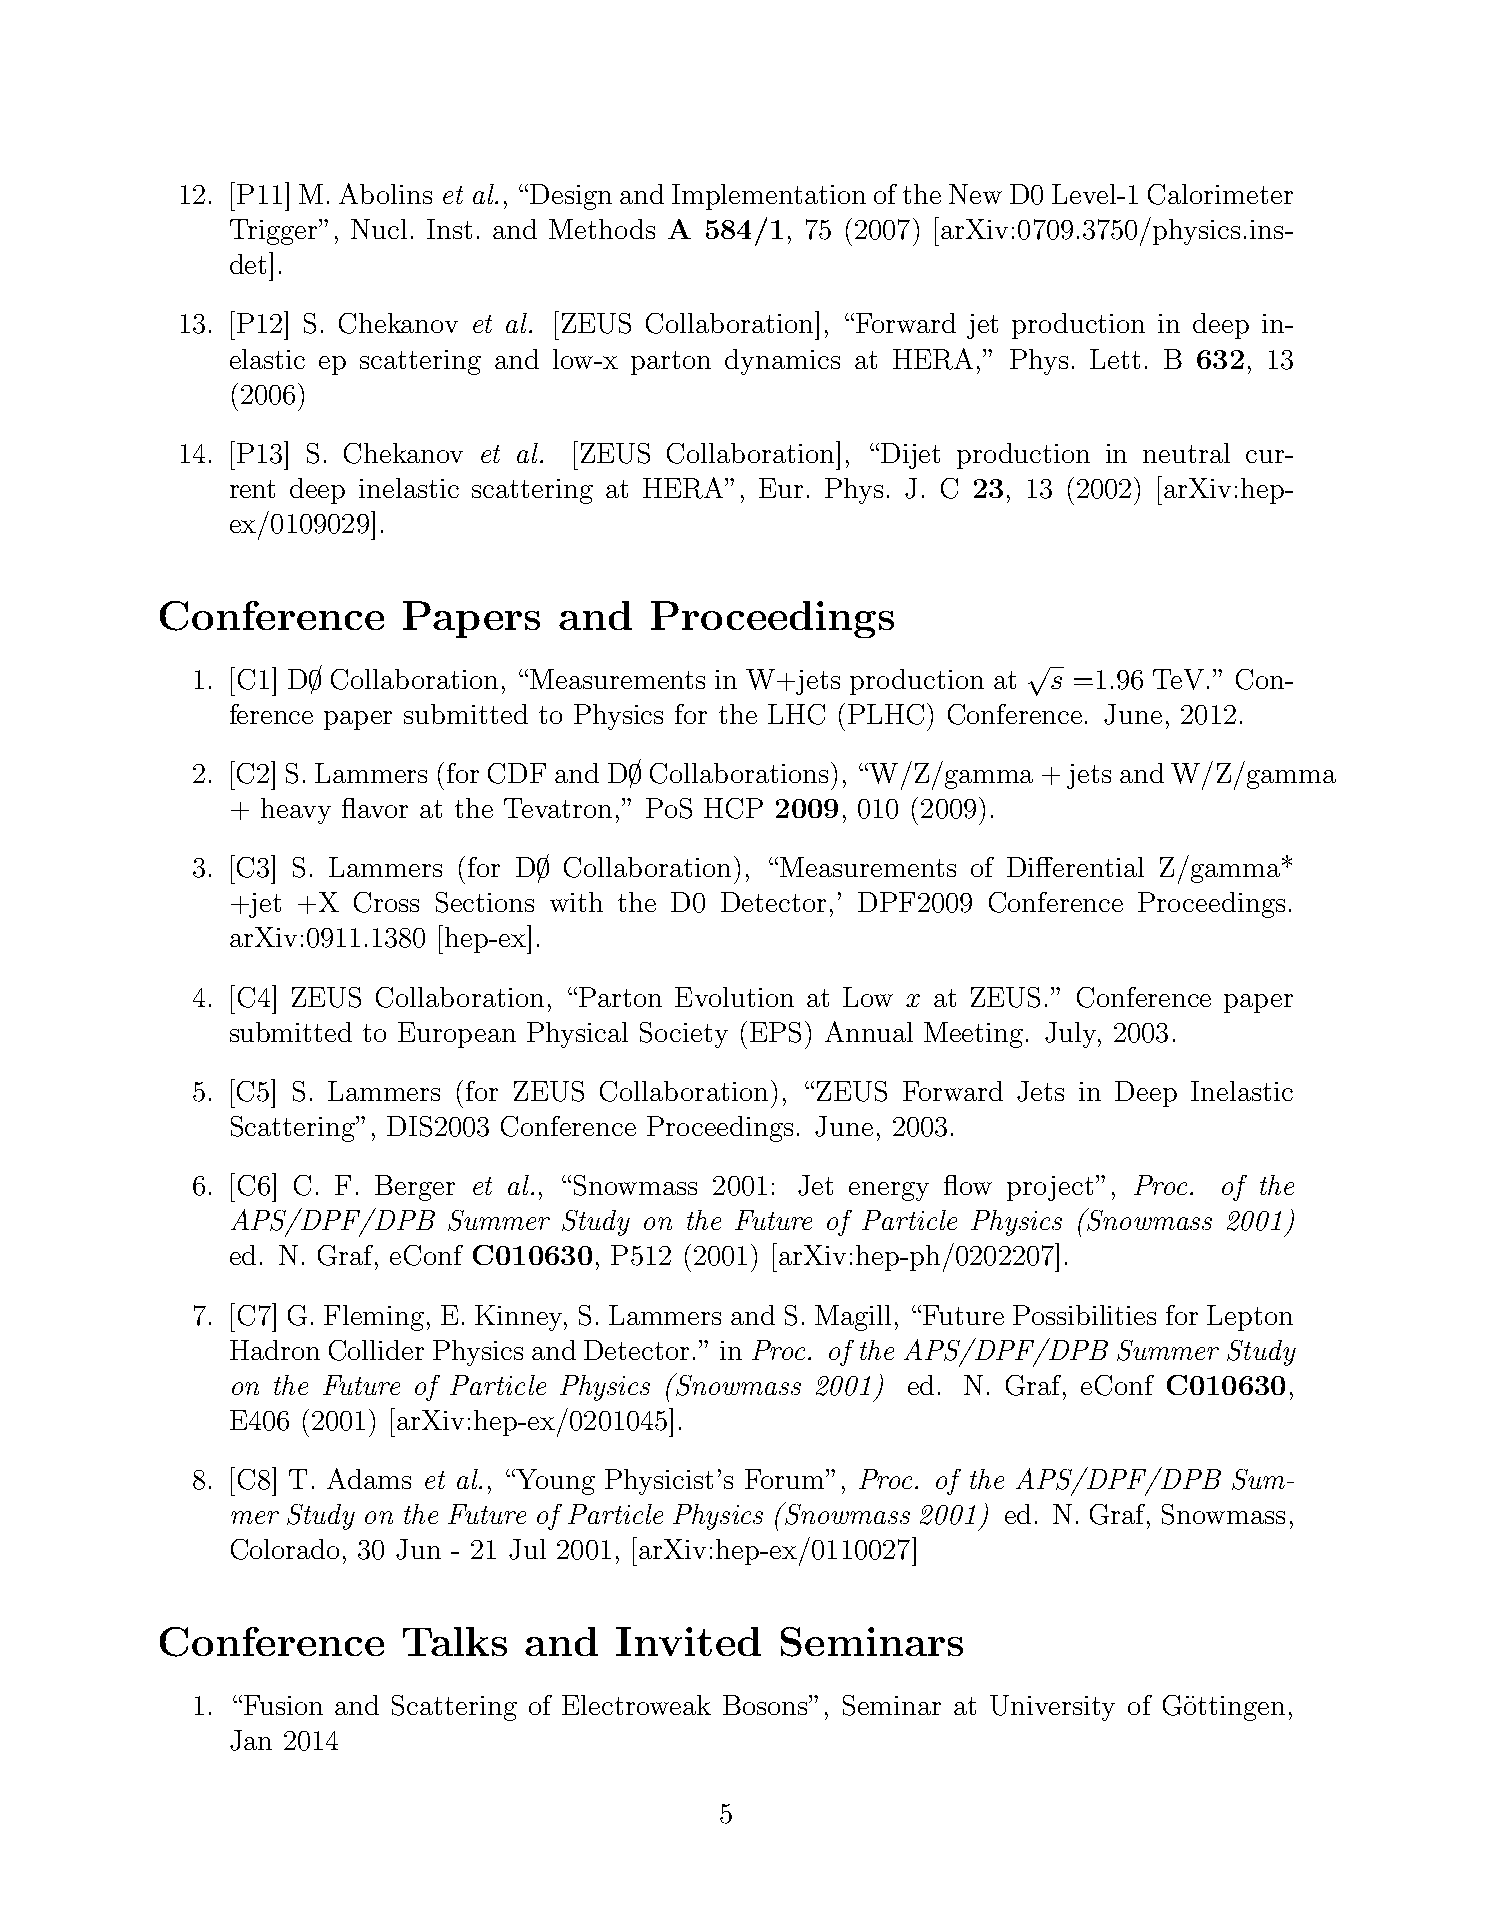 This page has height=1925, width=1487. Describe the element at coordinates (1084, 1315) in the page. I see `Possibilities` at that location.
